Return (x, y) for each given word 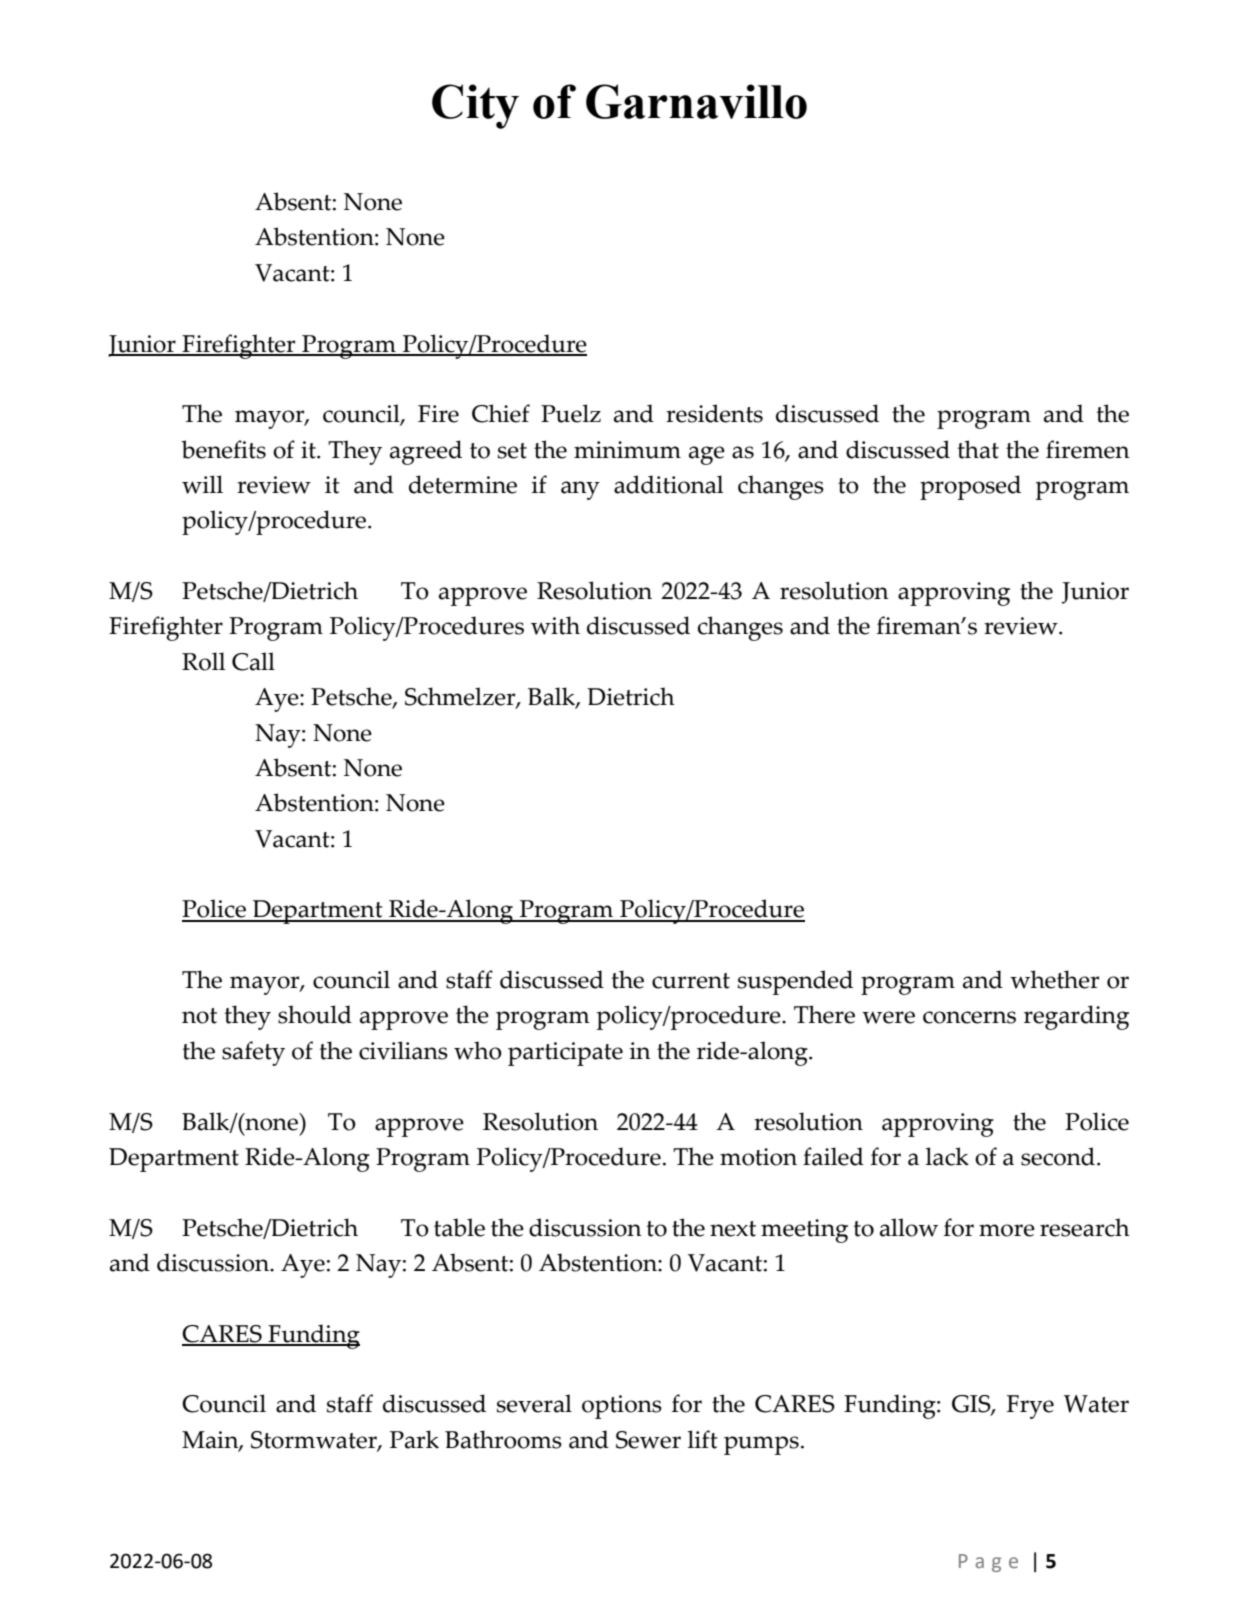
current (691, 981)
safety (253, 1053)
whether (1055, 979)
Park (414, 1439)
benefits (223, 449)
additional (668, 484)
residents (714, 413)
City (475, 106)
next (733, 1229)
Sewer (648, 1440)
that (978, 449)
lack (947, 1156)
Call (253, 661)
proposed (970, 487)
